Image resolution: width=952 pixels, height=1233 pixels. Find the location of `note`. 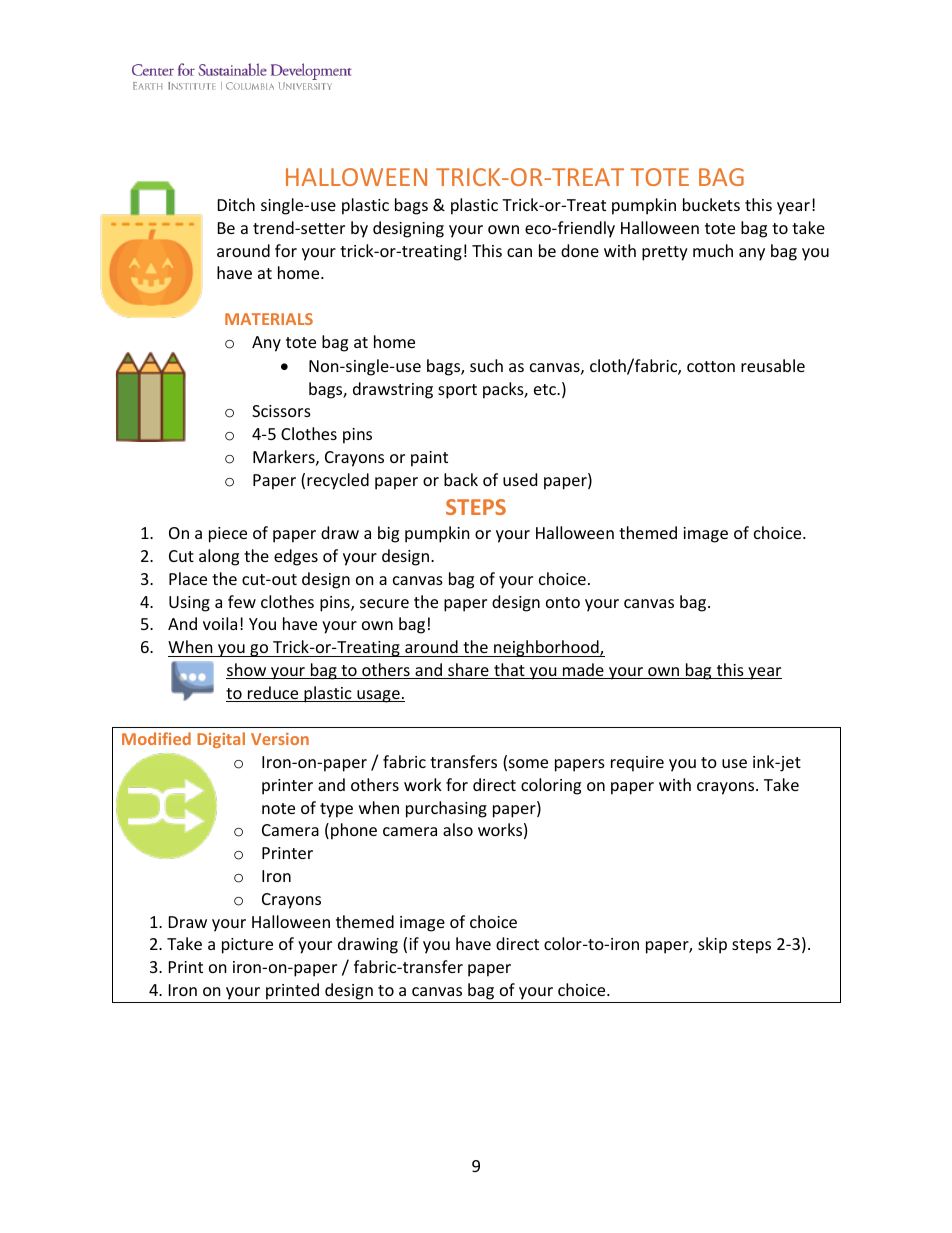

note is located at coordinates (278, 808).
